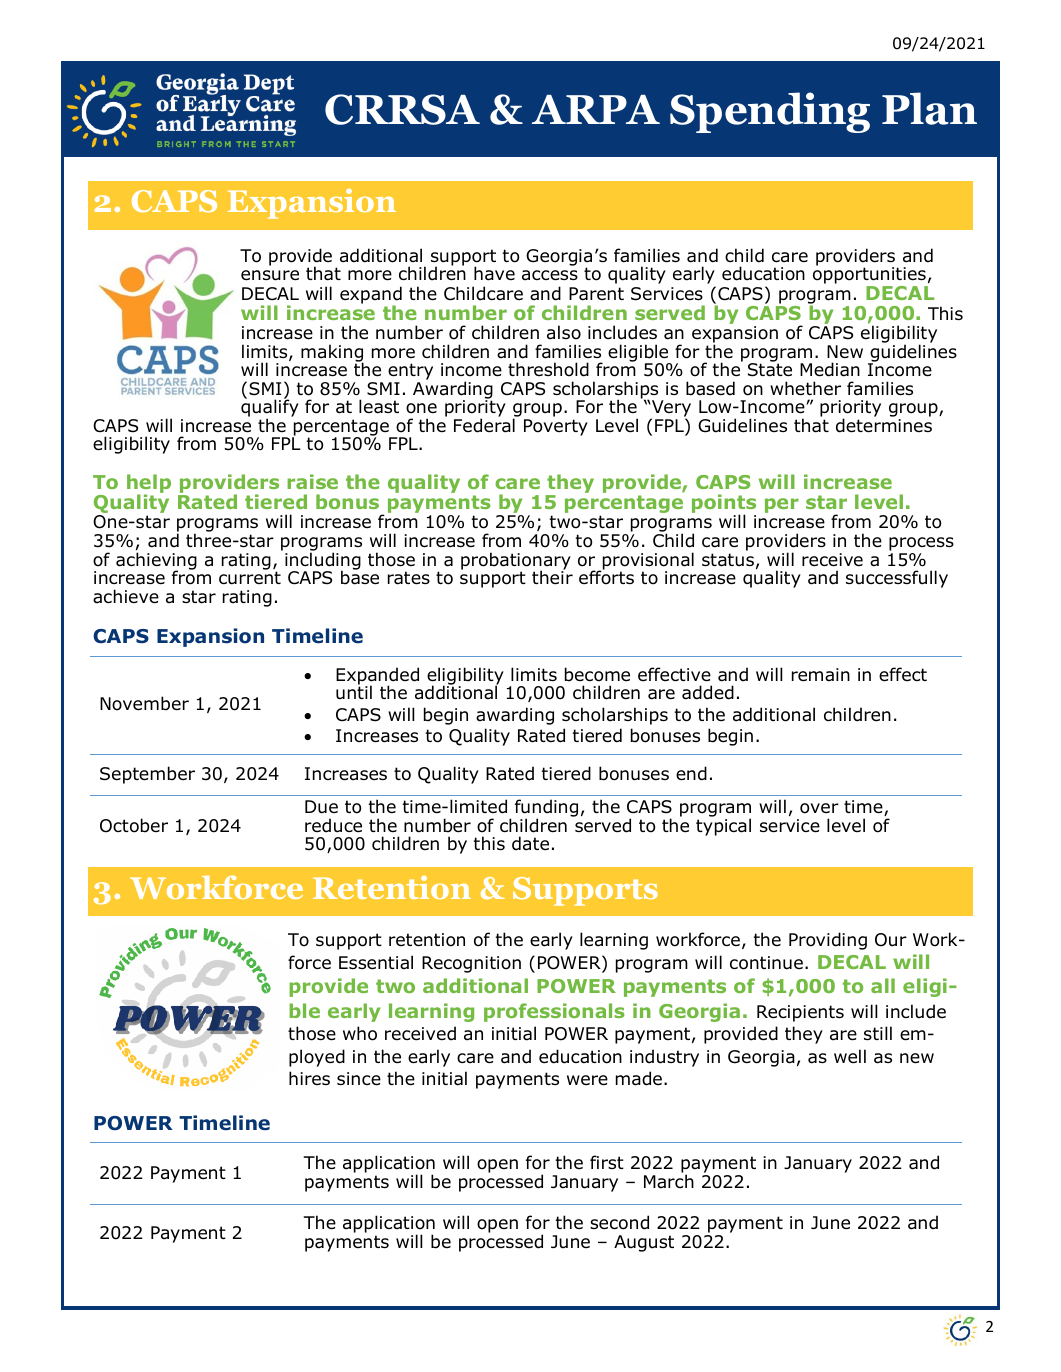  I want to click on qualify, so click(270, 409).
